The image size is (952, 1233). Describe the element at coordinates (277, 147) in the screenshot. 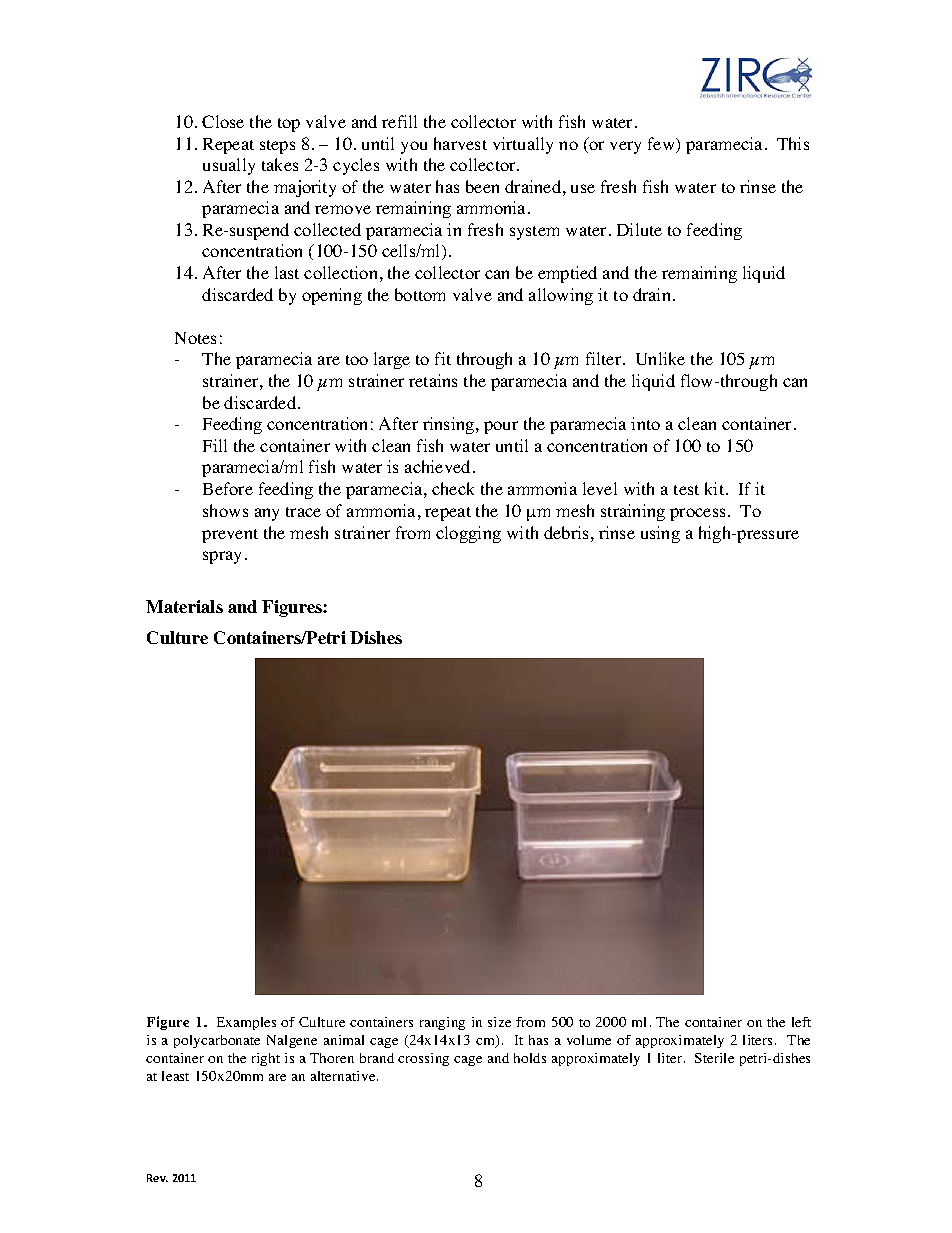

I see `steps` at that location.
